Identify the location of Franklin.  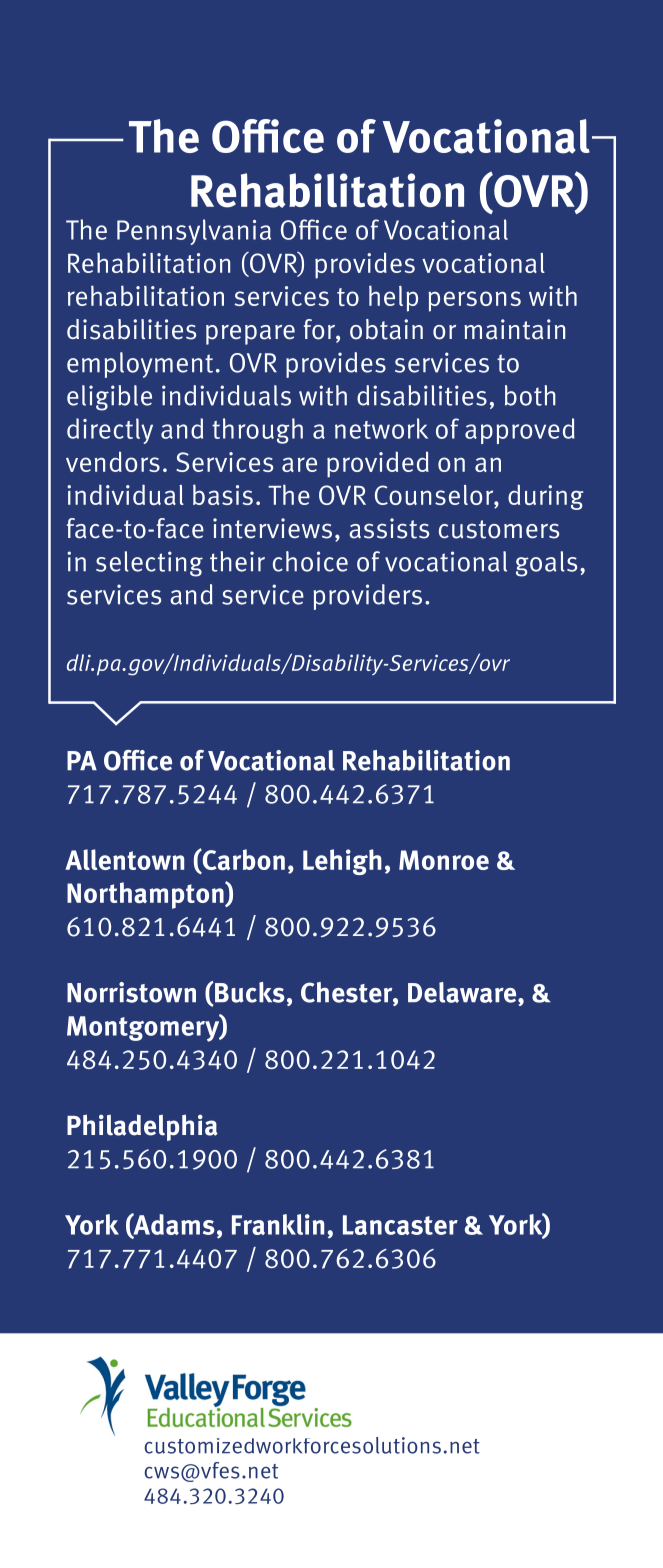
(278, 1224).
